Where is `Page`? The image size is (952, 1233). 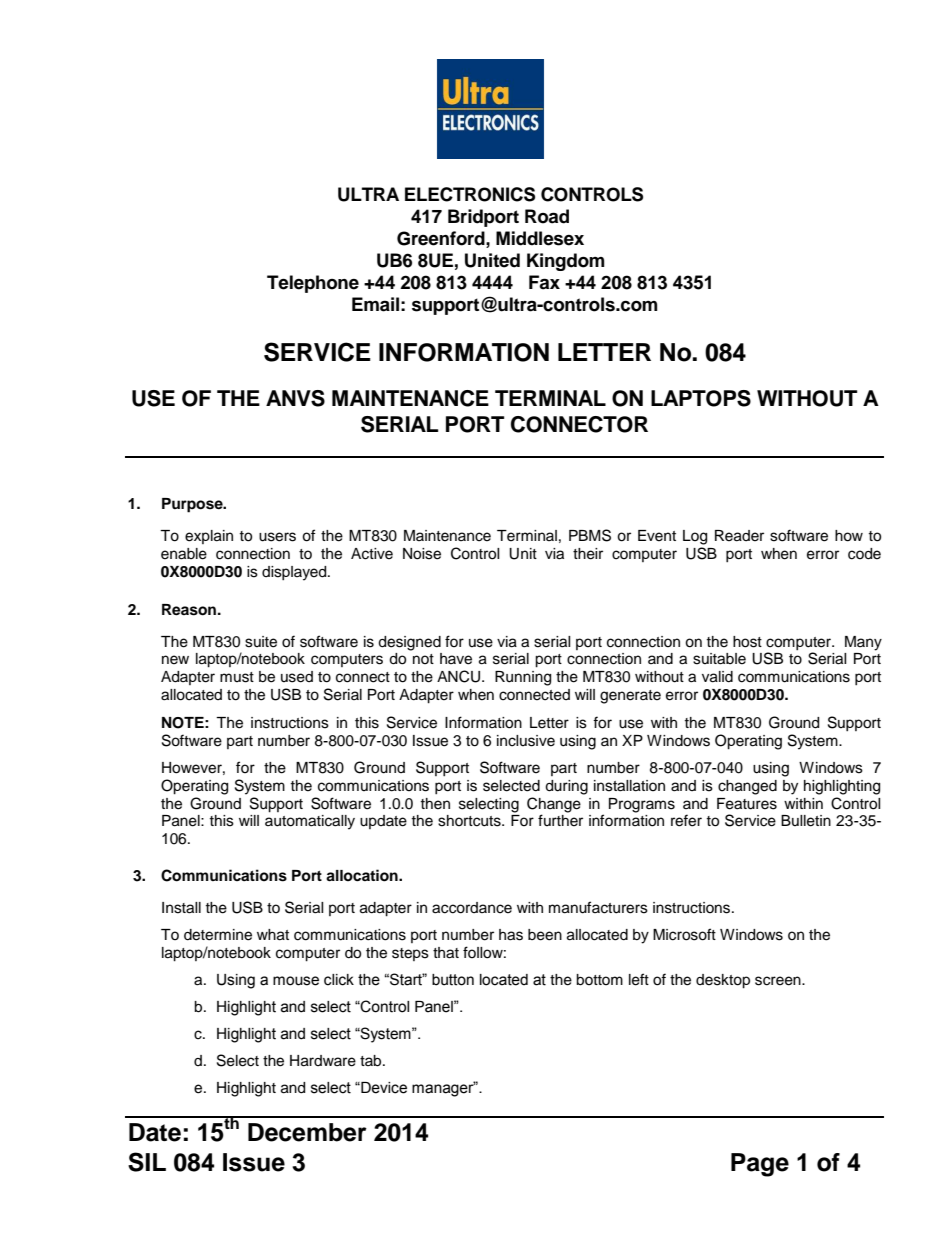 Page is located at coordinates (760, 1165).
